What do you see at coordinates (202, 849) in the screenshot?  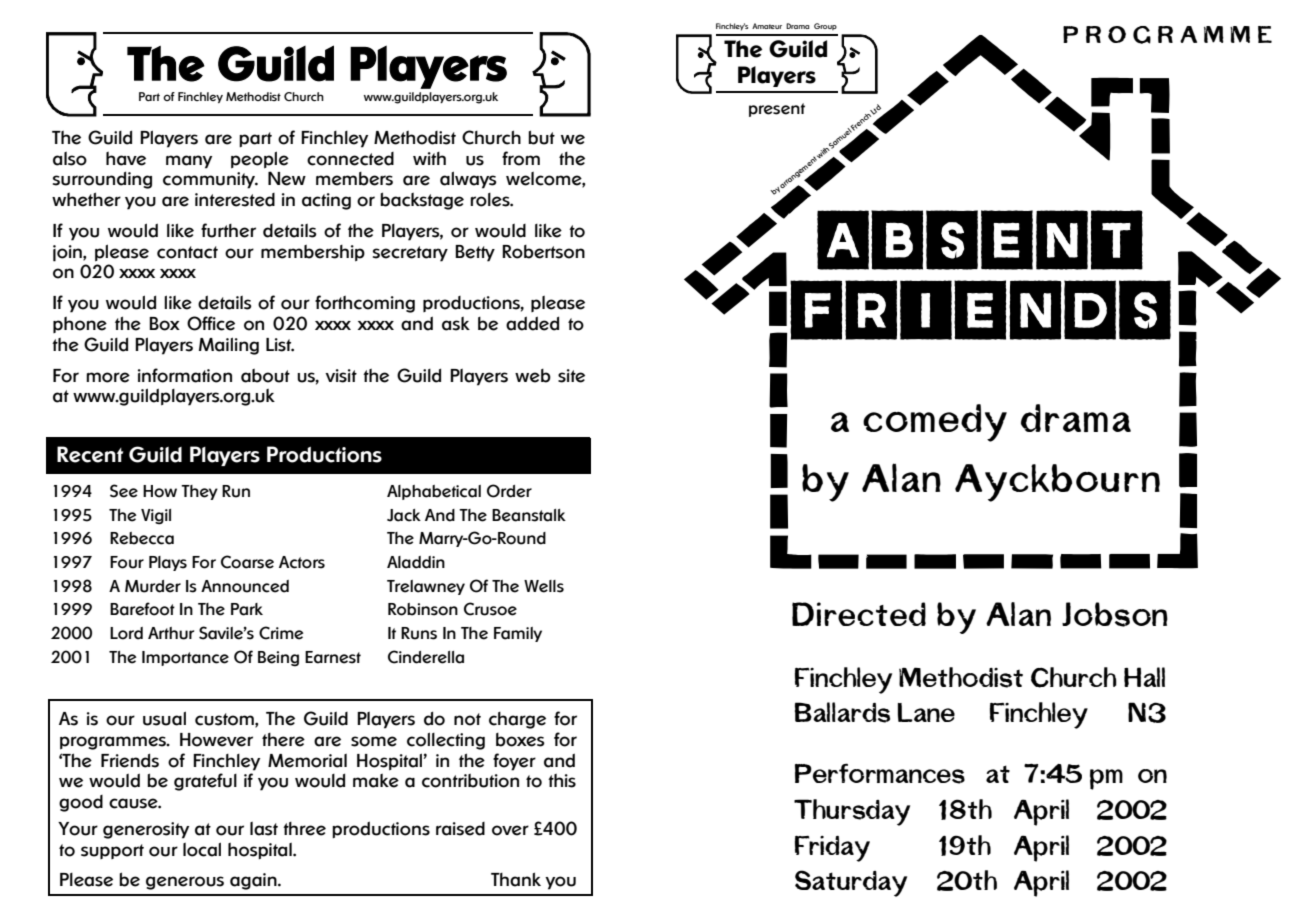 I see `local` at bounding box center [202, 849].
